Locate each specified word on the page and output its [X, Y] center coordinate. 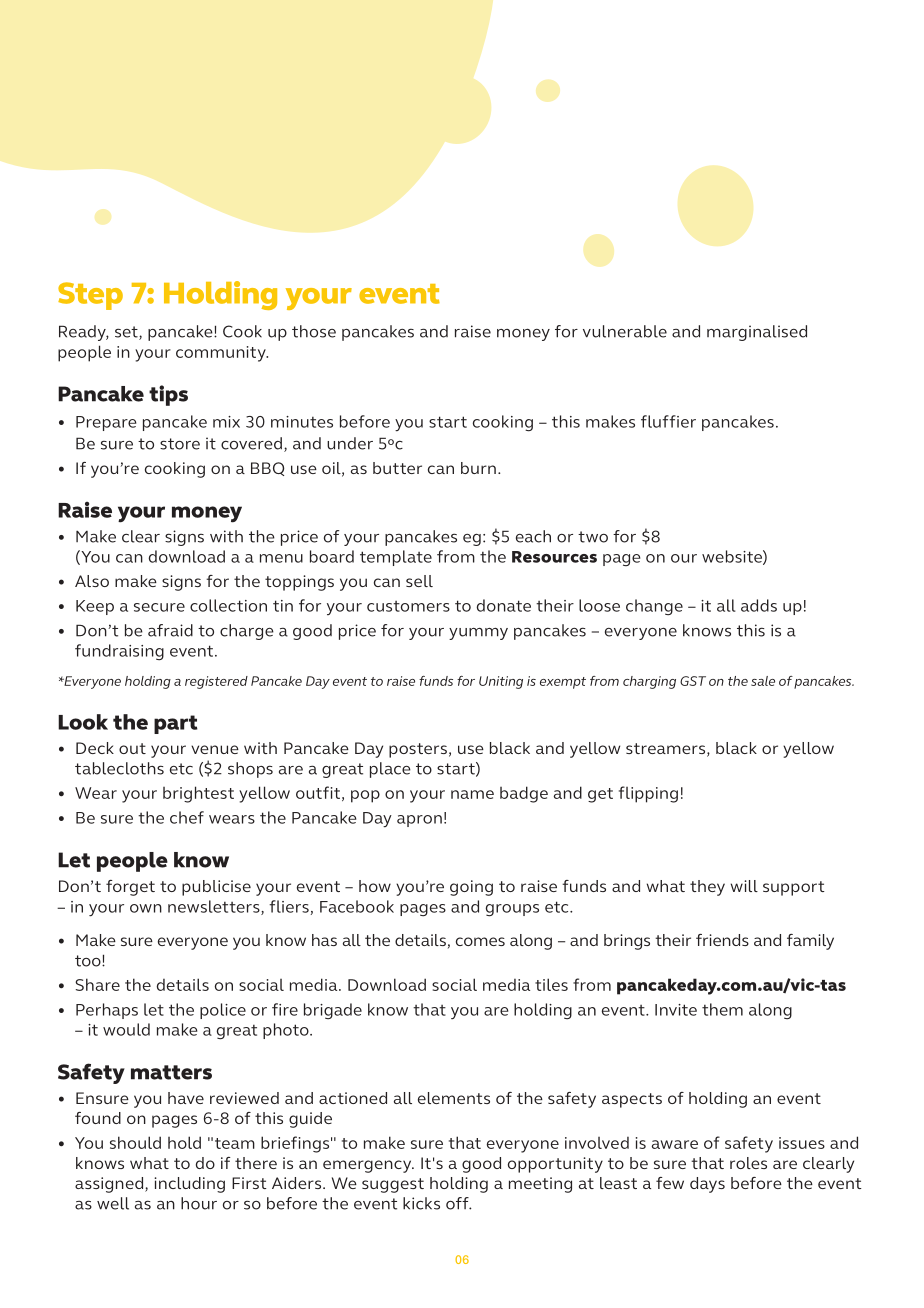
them [722, 1009]
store [180, 444]
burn [478, 468]
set [127, 333]
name [472, 794]
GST [693, 681]
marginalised [757, 333]
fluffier [668, 421]
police [223, 1011]
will [744, 886]
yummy [478, 634]
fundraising [119, 652]
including [189, 1185]
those [314, 331]
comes [480, 941]
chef [187, 817]
